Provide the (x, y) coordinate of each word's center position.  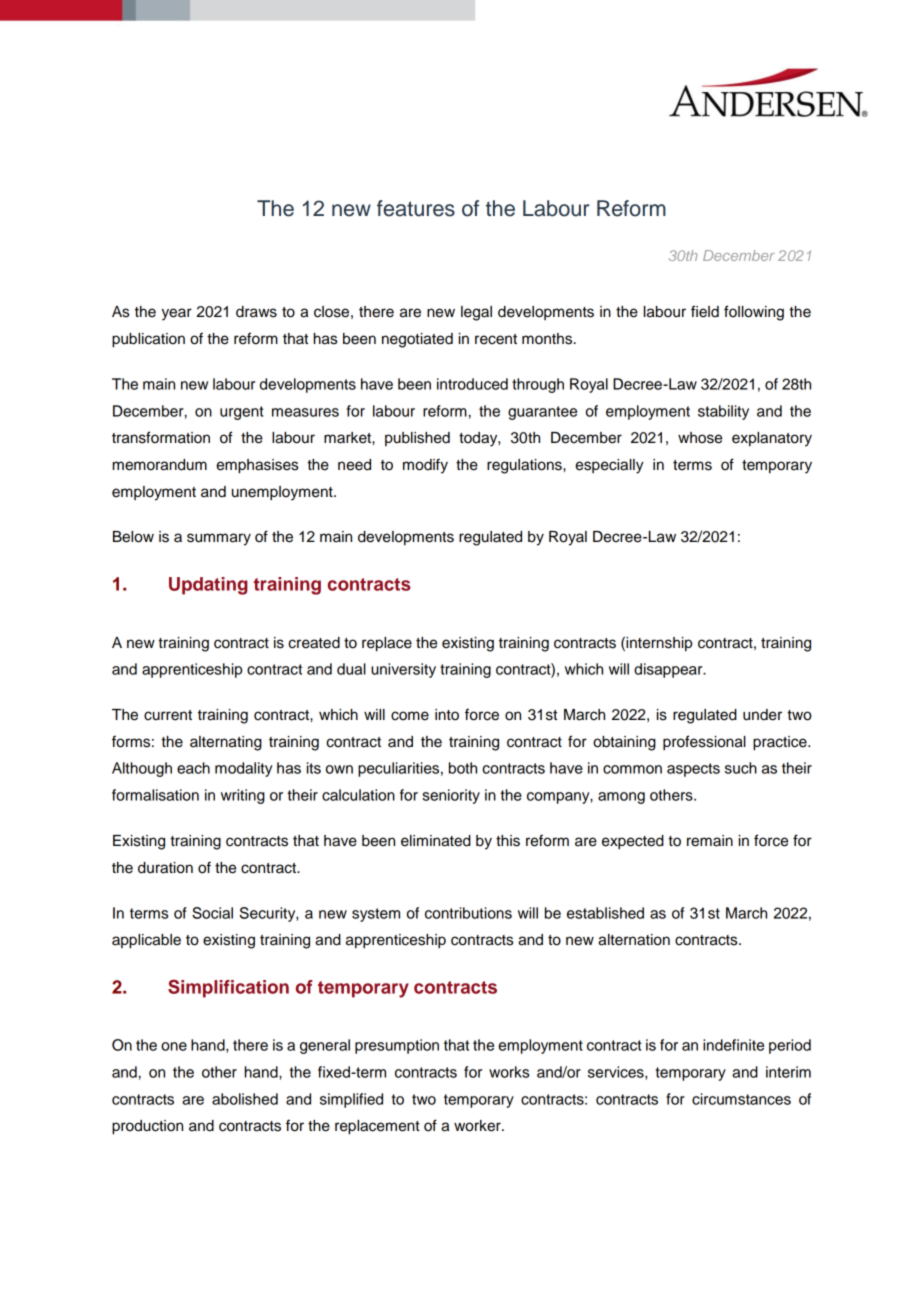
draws (256, 312)
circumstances (741, 1099)
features (416, 208)
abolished (245, 1099)
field (705, 311)
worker (478, 1126)
